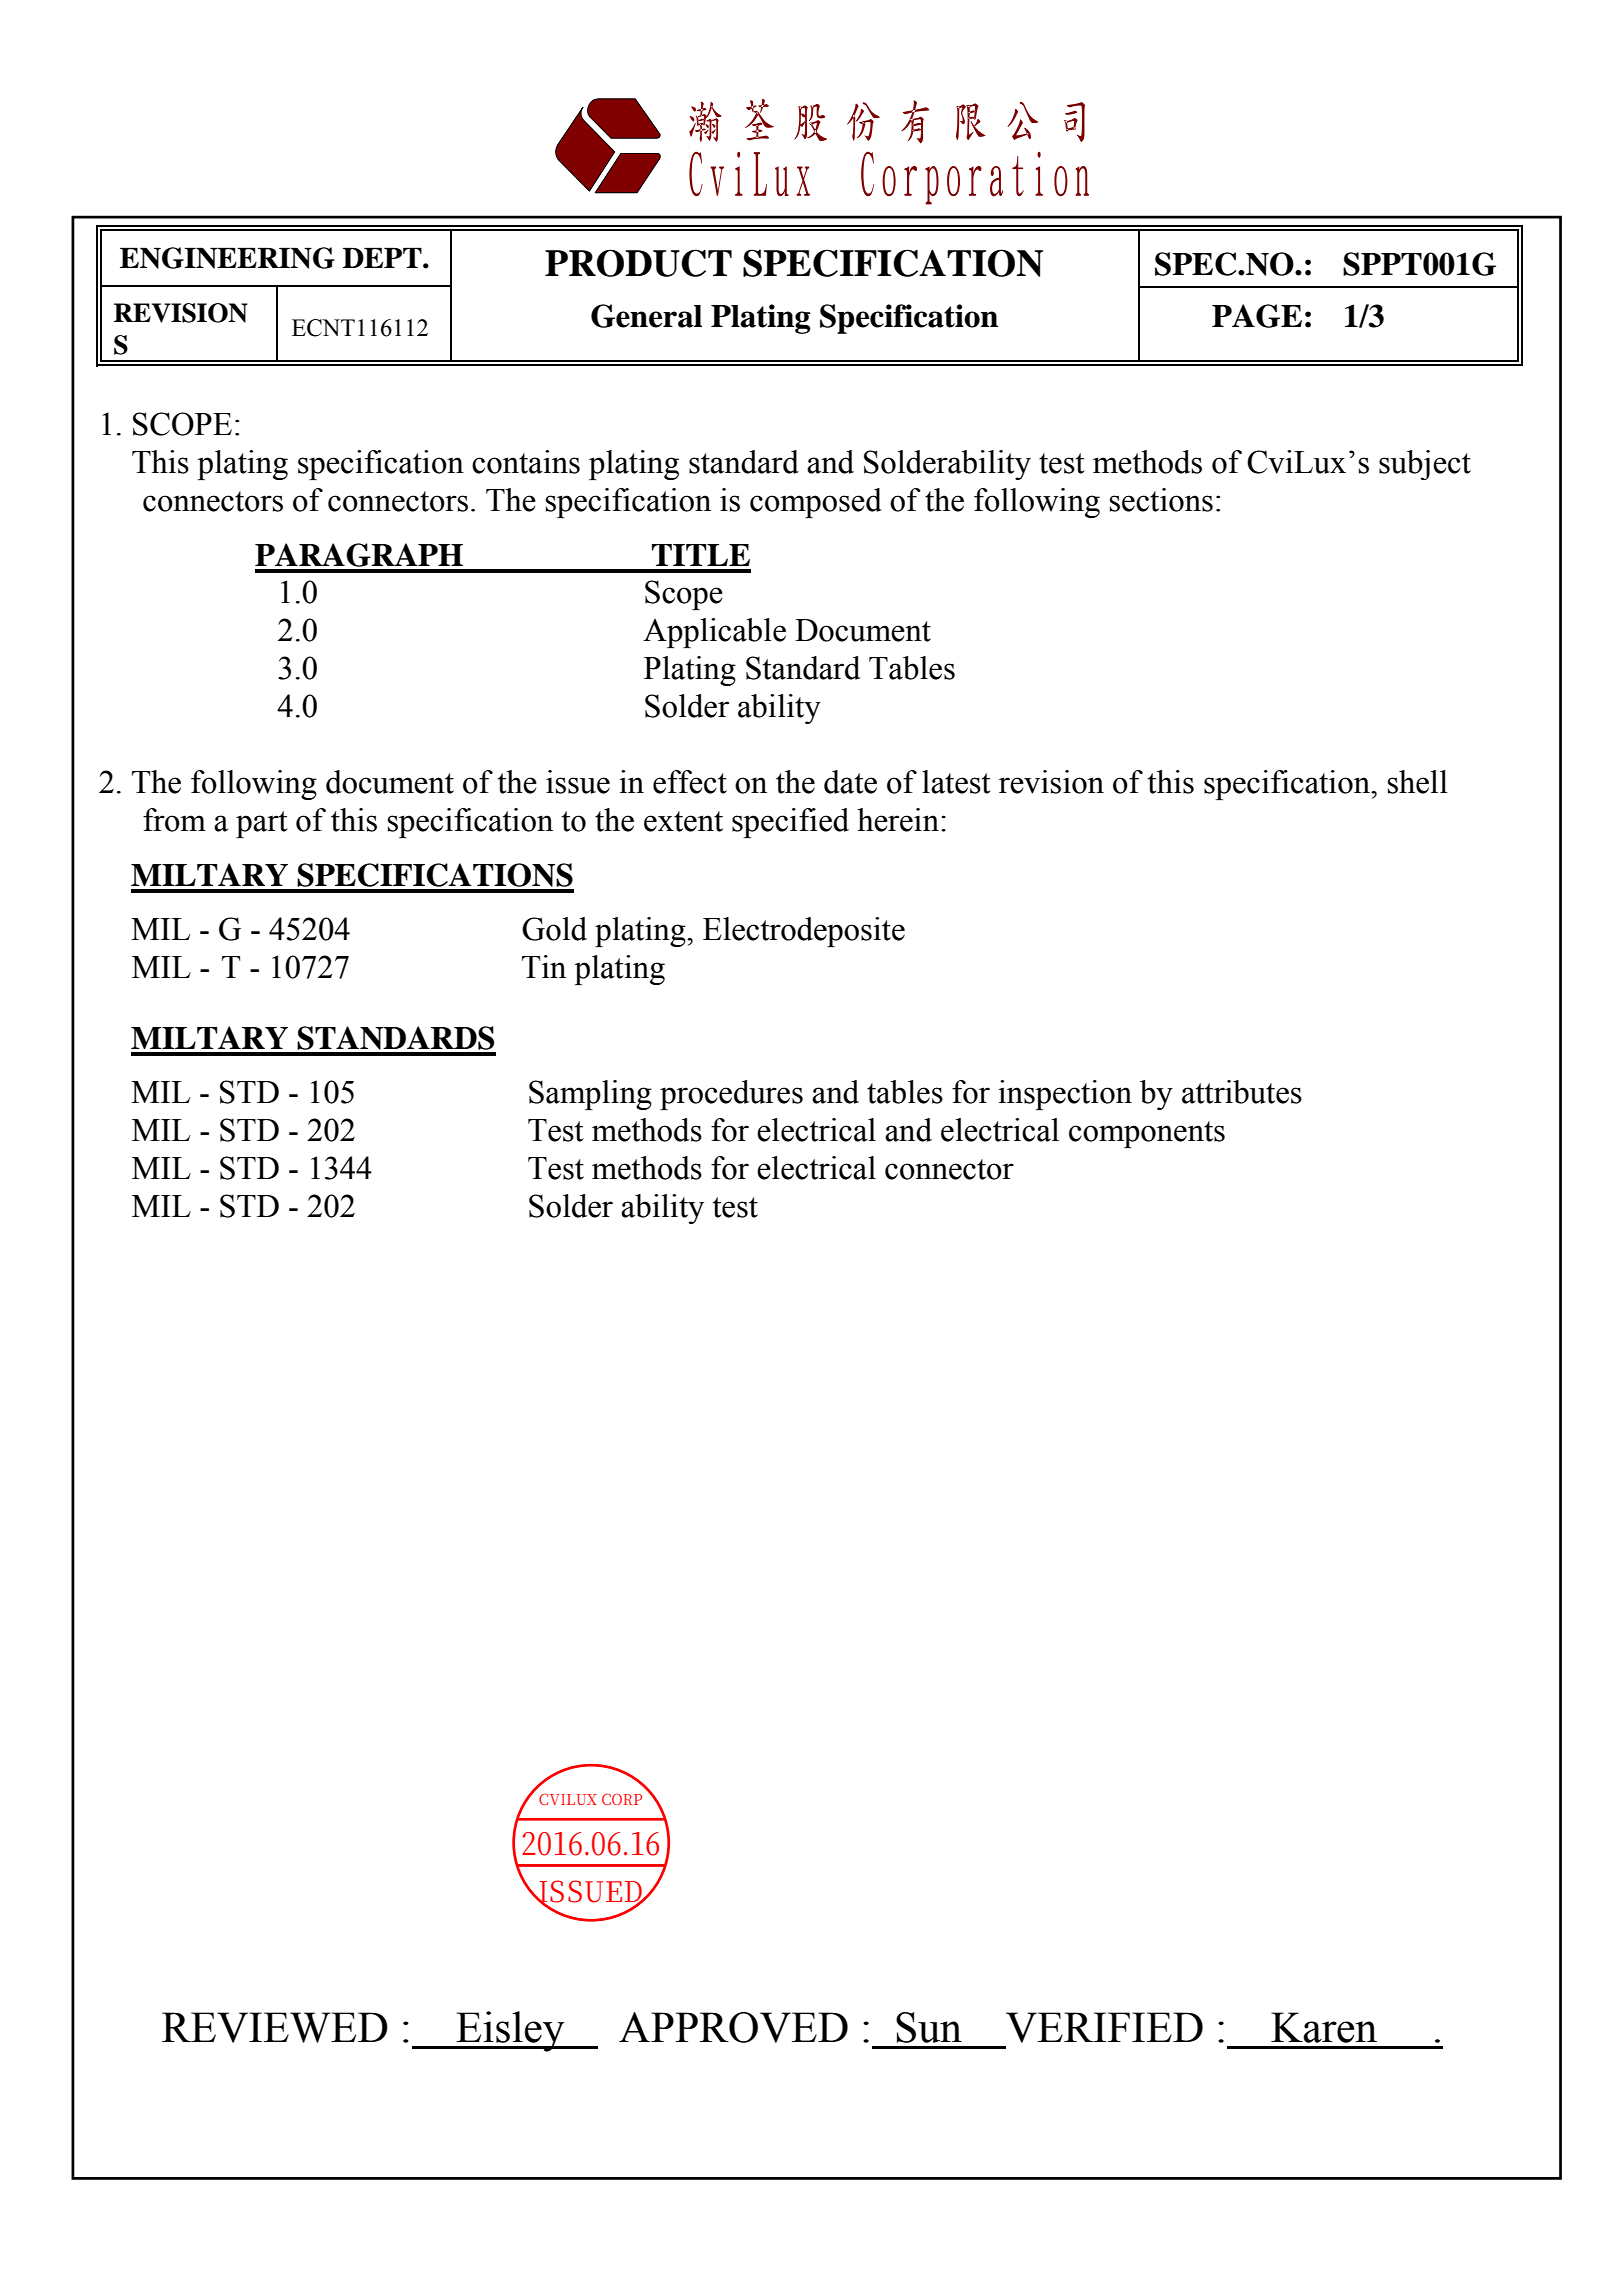  I want to click on PAGE, so click(1257, 316).
